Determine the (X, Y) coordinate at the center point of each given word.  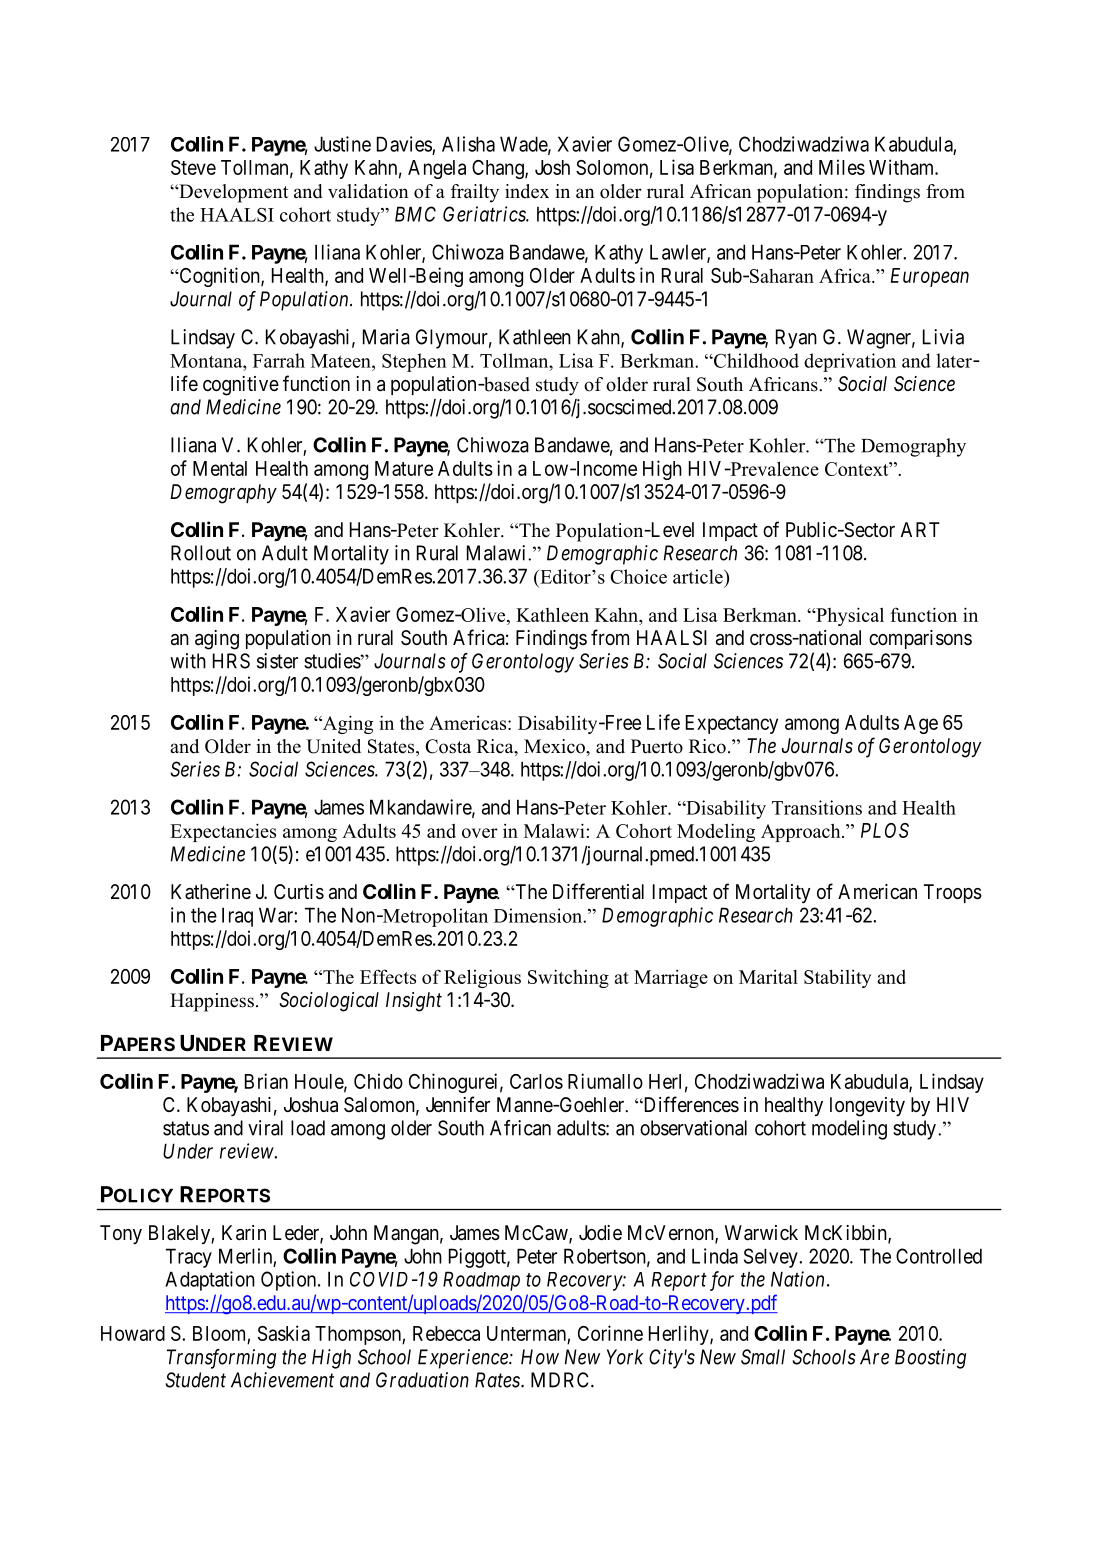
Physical (849, 616)
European (930, 277)
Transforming (221, 1359)
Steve (193, 167)
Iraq (237, 917)
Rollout (201, 553)
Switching (568, 978)
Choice (638, 576)
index (527, 191)
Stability (837, 978)
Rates (498, 1380)
